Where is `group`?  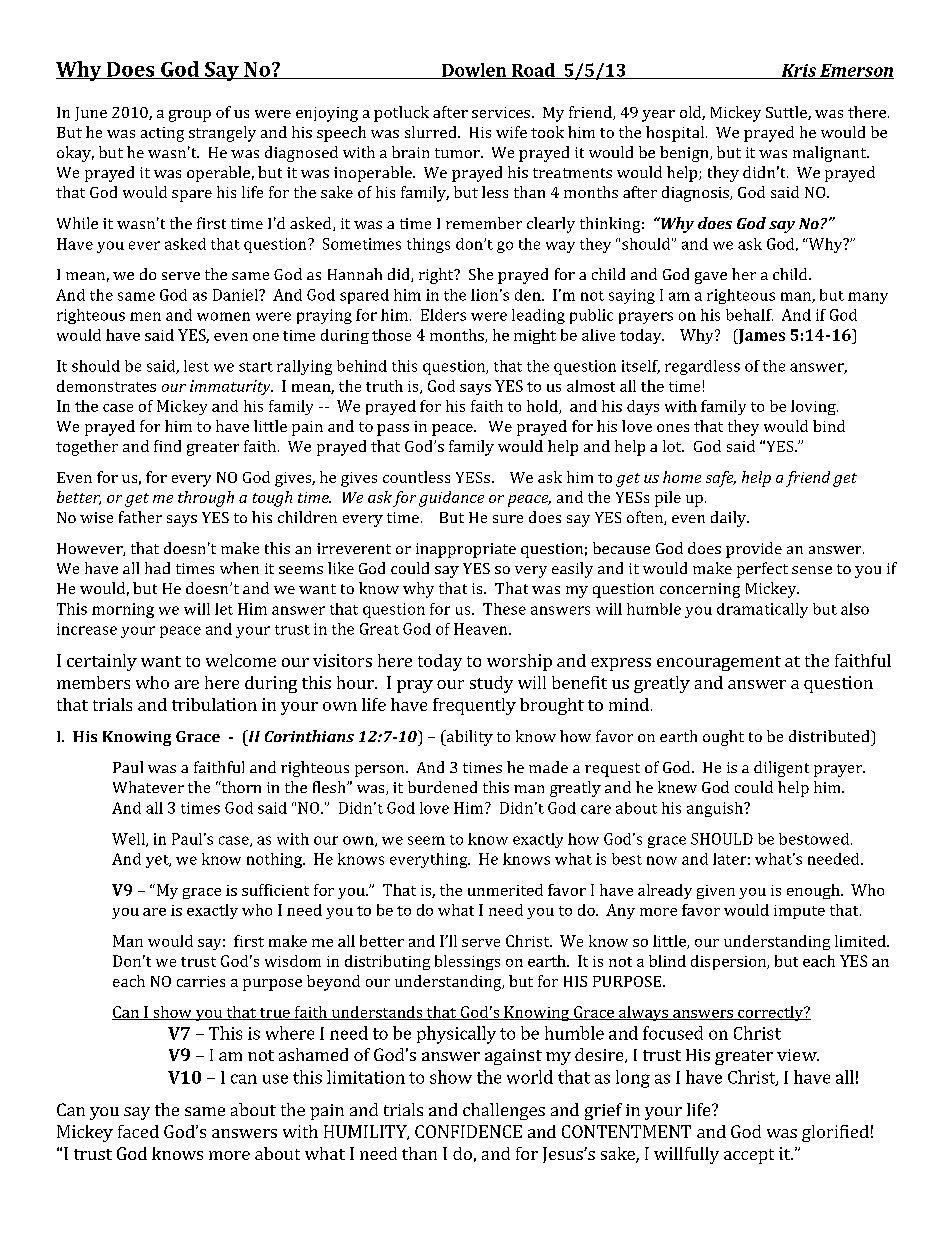
group is located at coordinates (190, 116).
